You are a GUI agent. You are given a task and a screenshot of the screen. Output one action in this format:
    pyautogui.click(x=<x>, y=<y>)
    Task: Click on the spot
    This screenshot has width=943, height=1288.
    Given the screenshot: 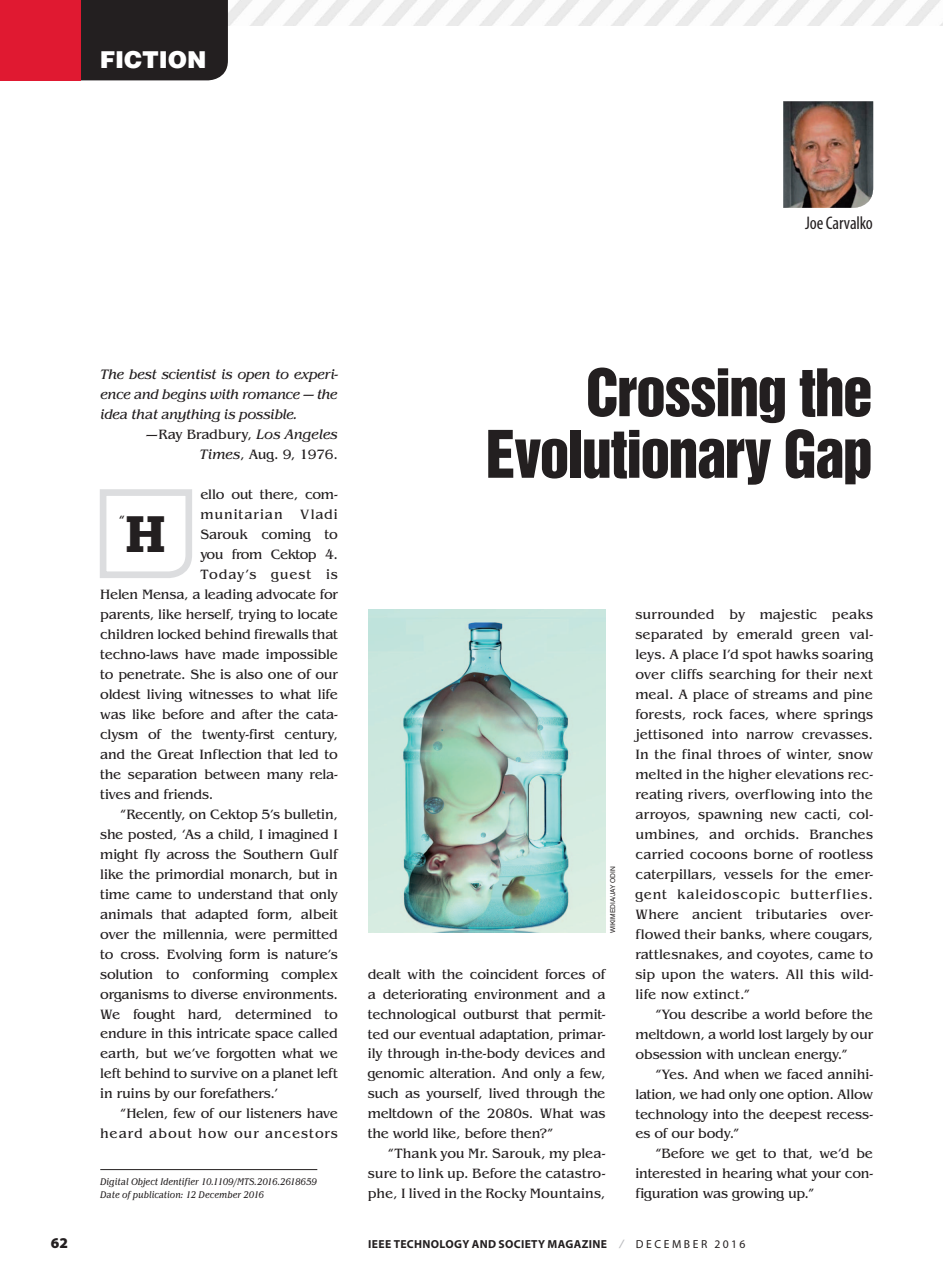 What is the action you would take?
    pyautogui.click(x=757, y=656)
